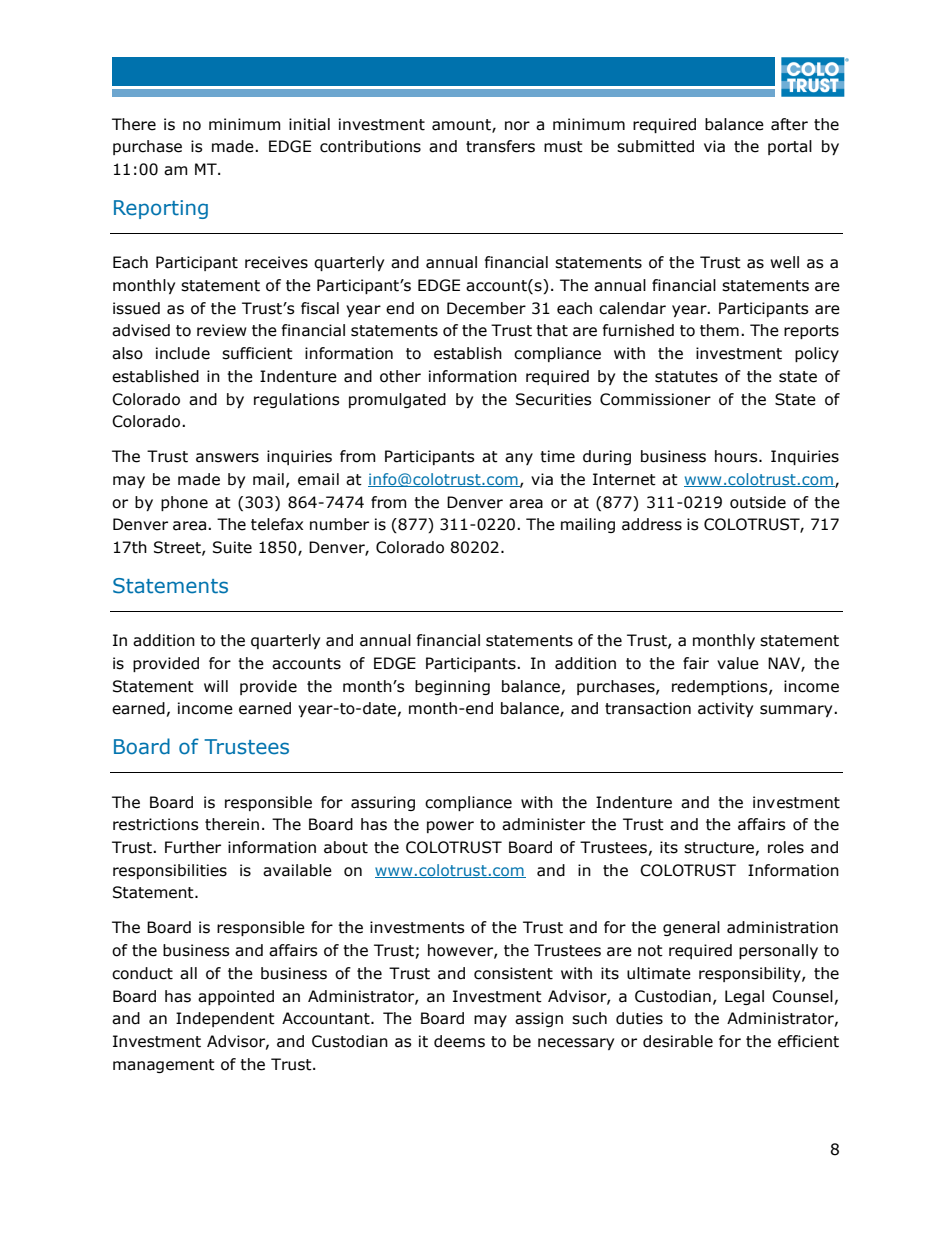 The width and height of the screenshot is (952, 1233). What do you see at coordinates (232, 547) in the screenshot?
I see `Suite` at bounding box center [232, 547].
